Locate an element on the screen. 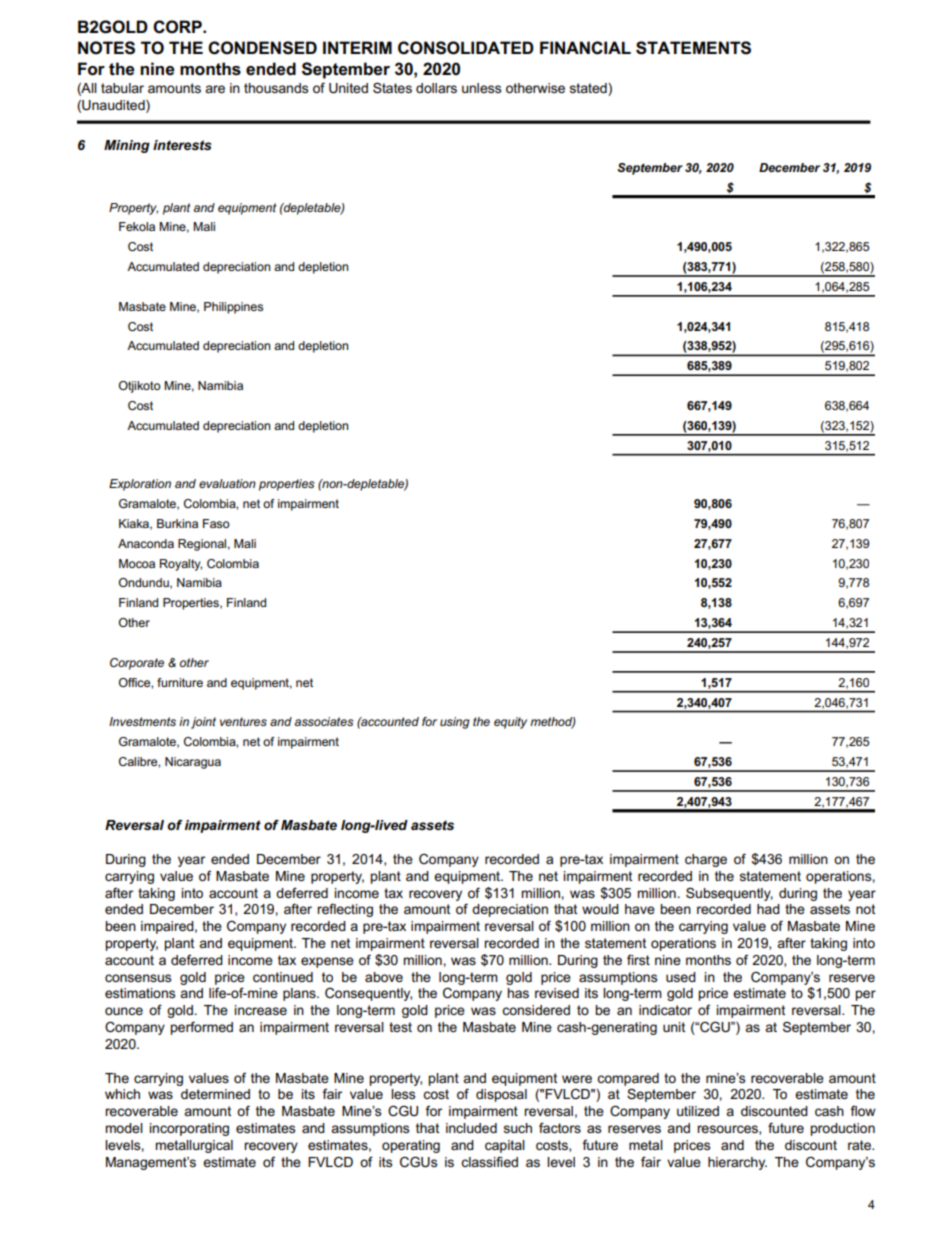 The width and height of the screenshot is (952, 1233). charge is located at coordinates (706, 860).
